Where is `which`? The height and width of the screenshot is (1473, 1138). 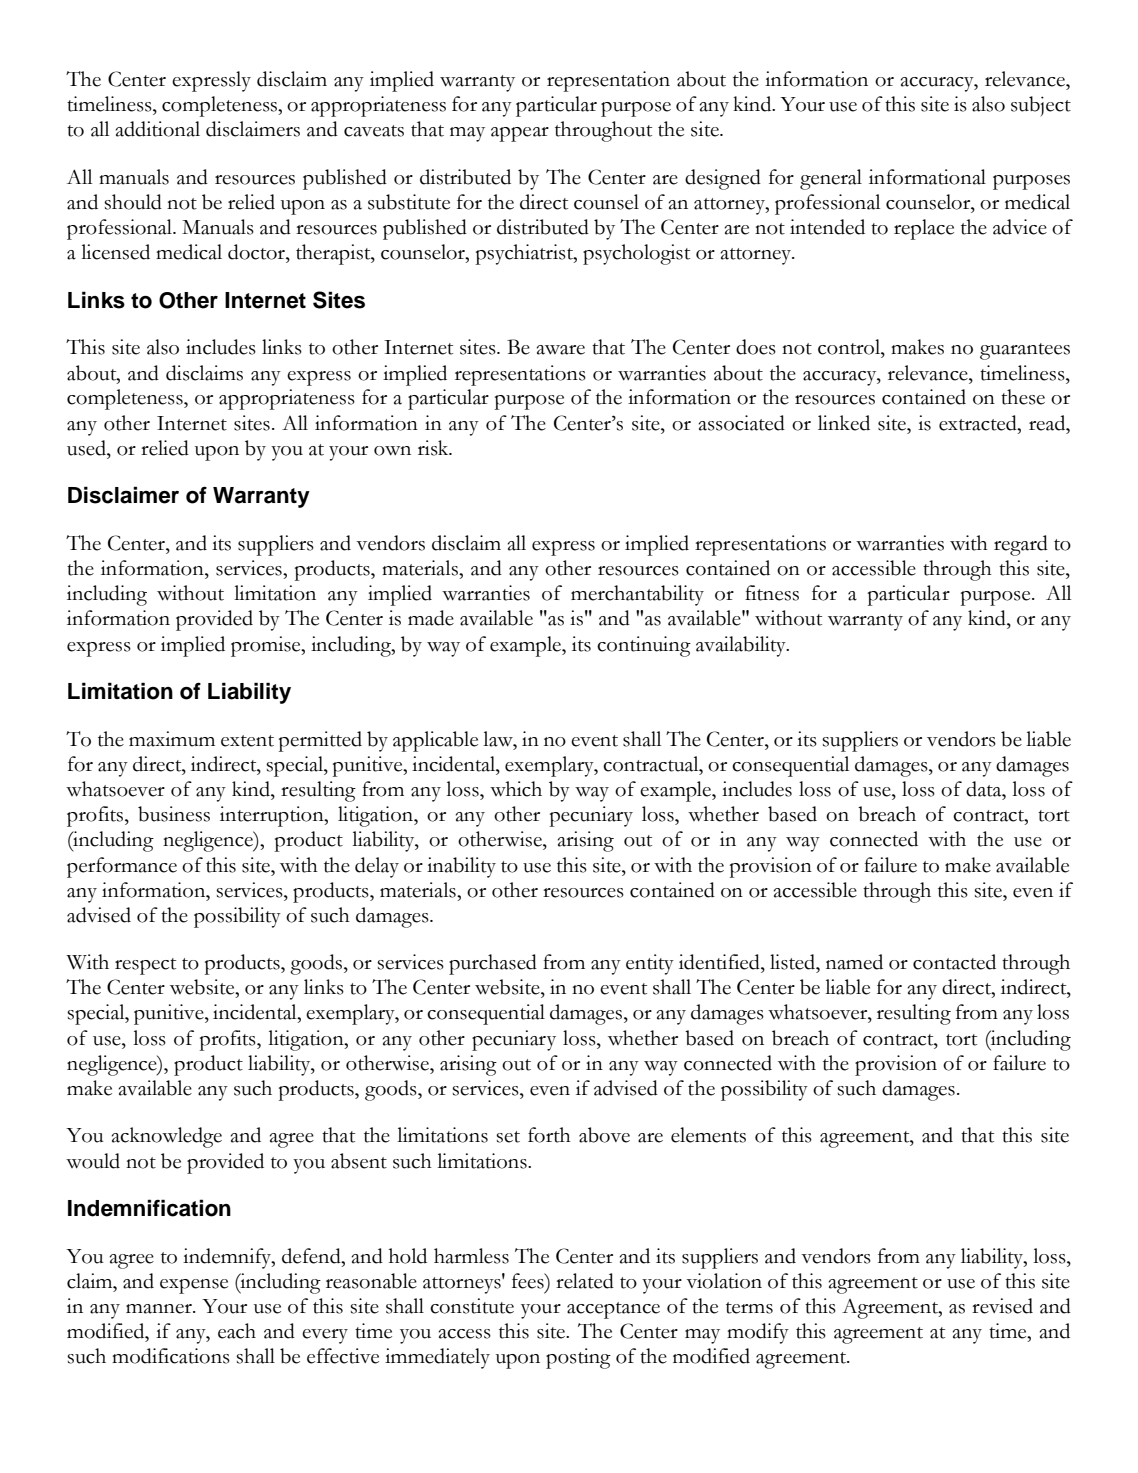 which is located at coordinates (516, 789).
